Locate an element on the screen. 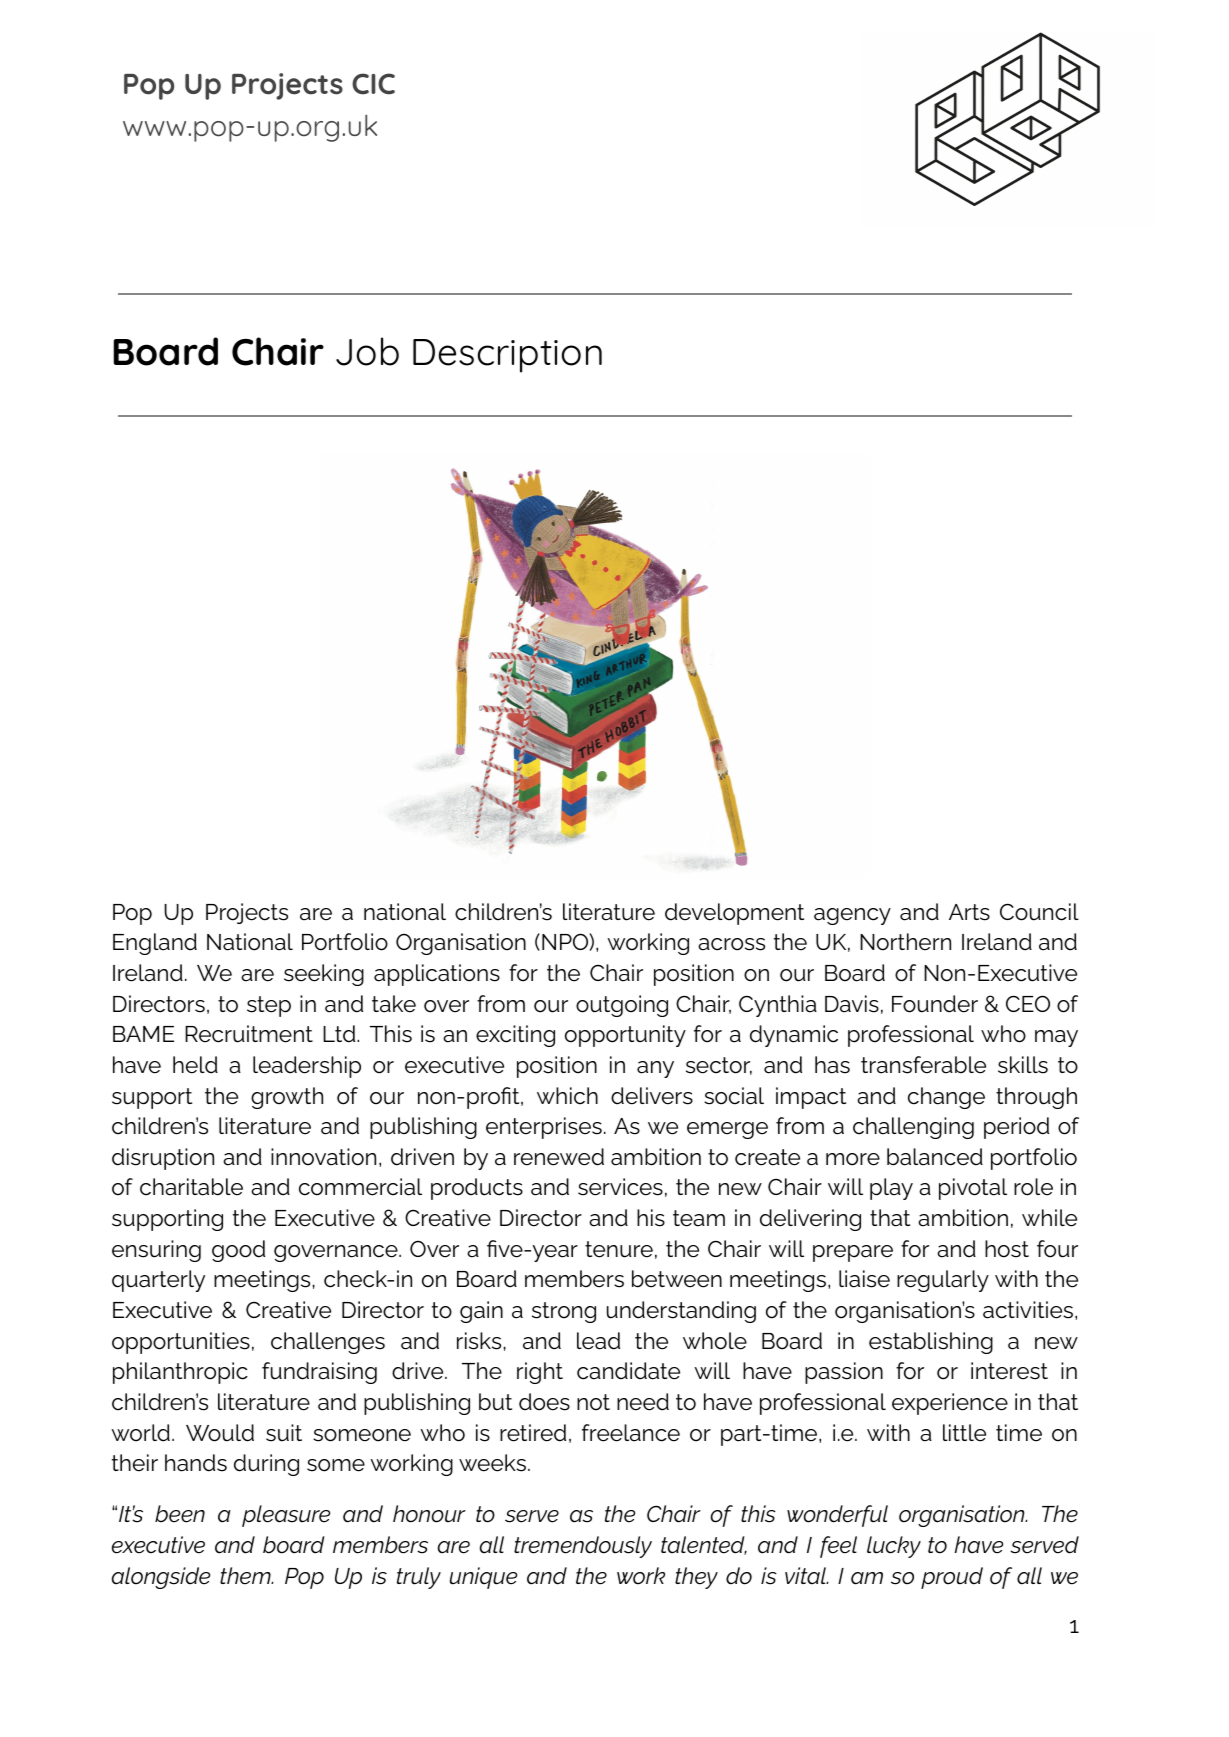 The height and width of the screenshot is (1737, 1229). Description is located at coordinates (507, 356).
